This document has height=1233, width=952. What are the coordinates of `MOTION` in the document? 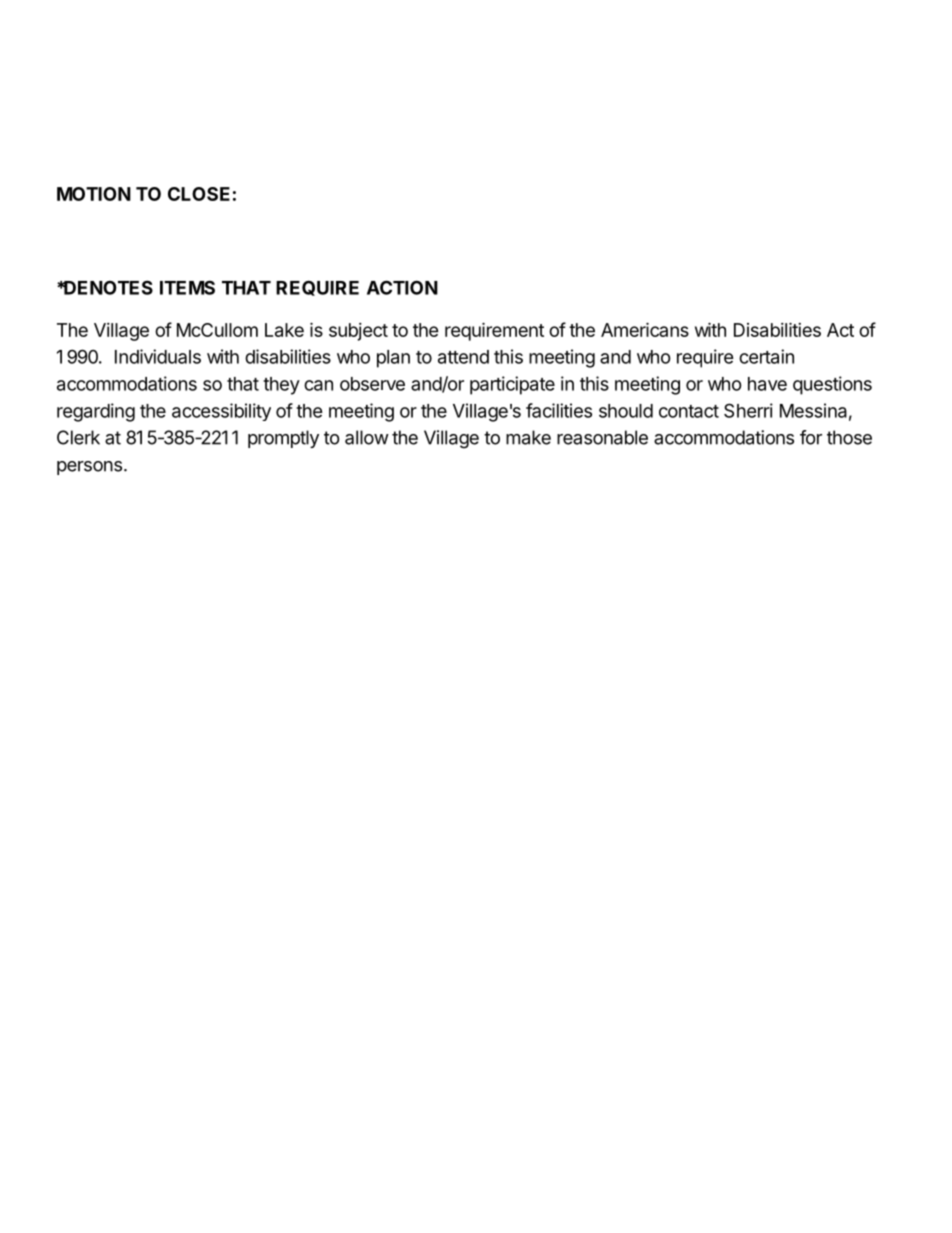 It's located at (94, 194).
